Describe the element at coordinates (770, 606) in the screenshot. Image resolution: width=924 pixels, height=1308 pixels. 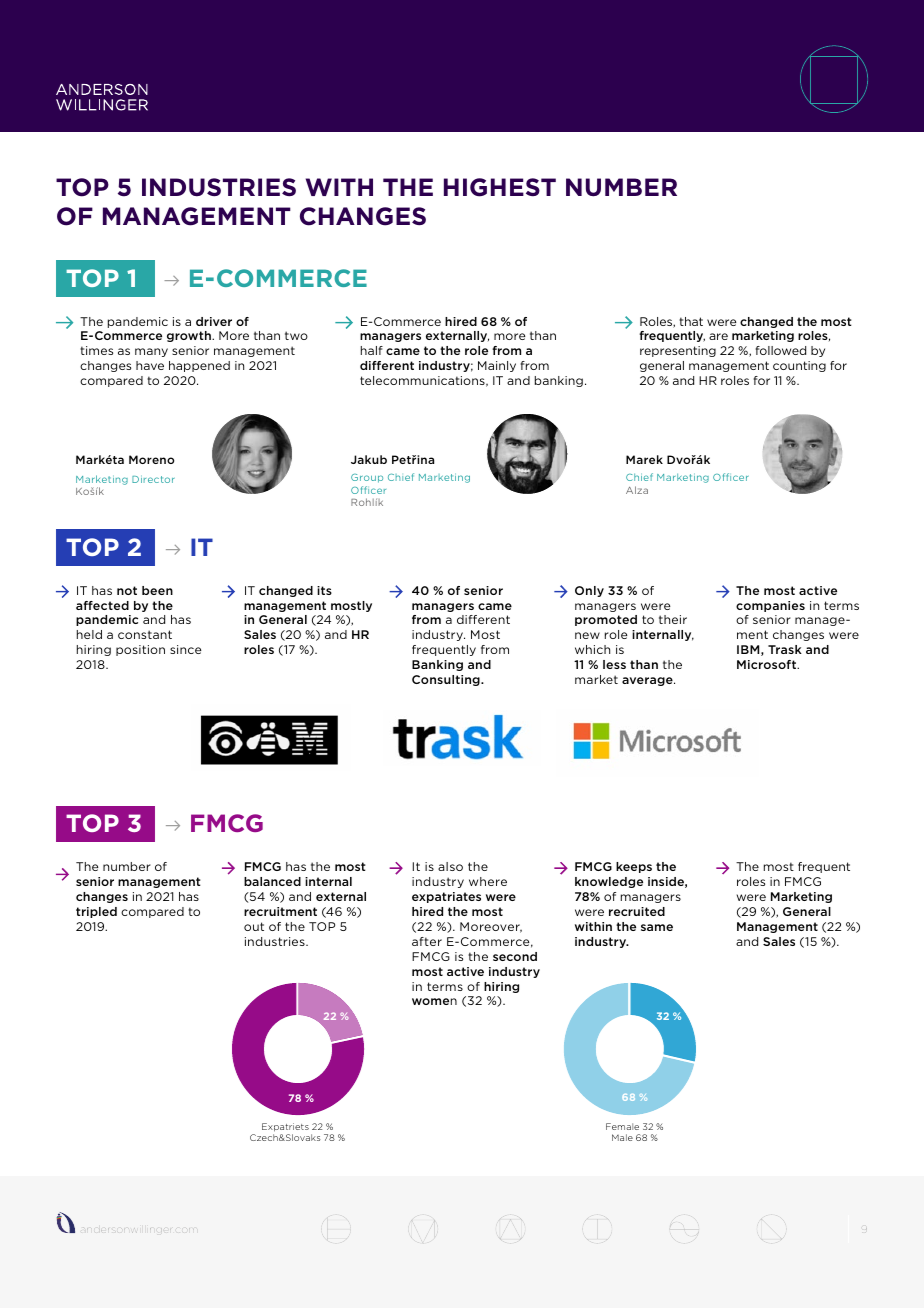
I see `companies` at that location.
